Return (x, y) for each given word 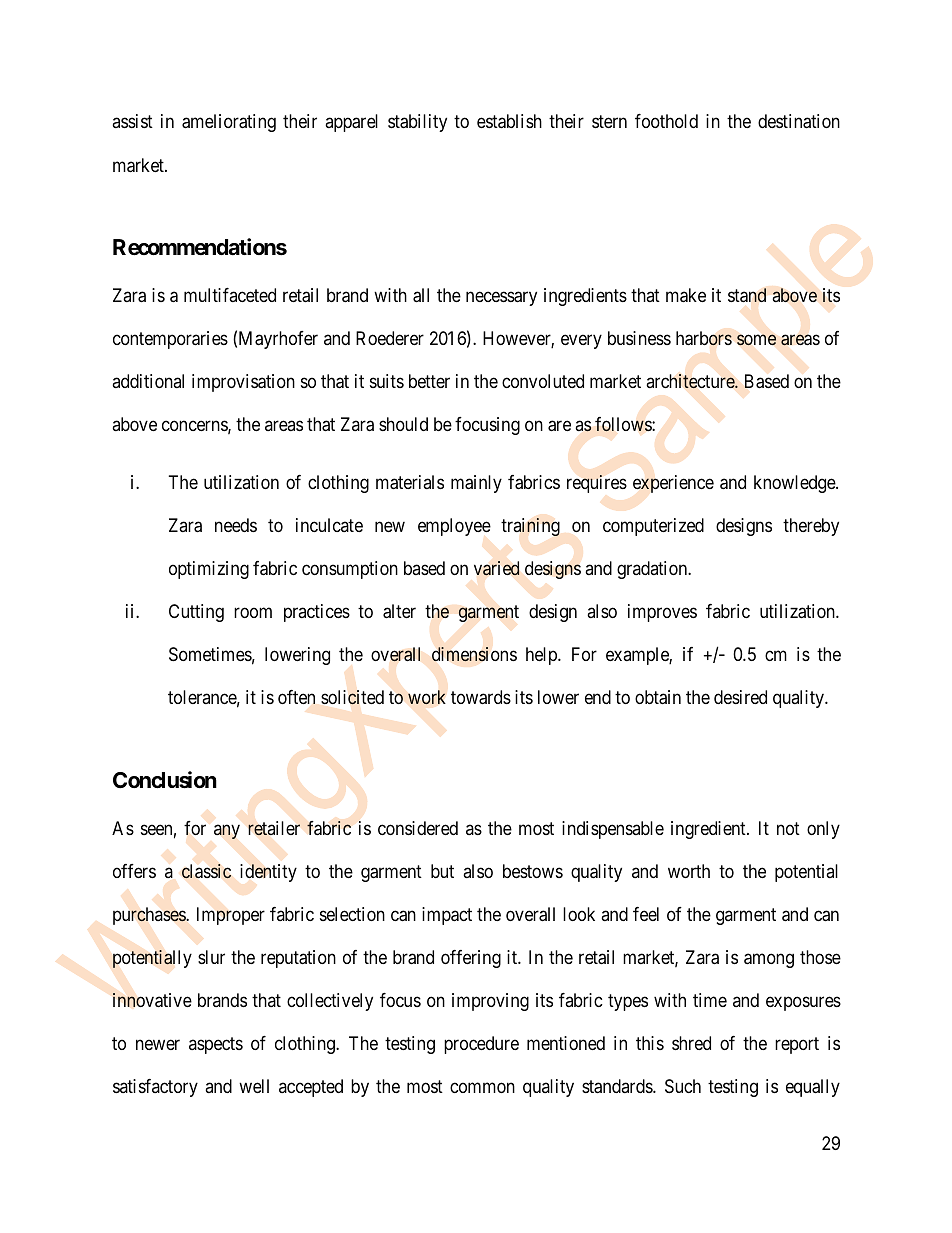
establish (509, 121)
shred (691, 1043)
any (227, 831)
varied (497, 568)
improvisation (243, 383)
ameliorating (229, 123)
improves (662, 613)
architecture (691, 381)
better (429, 381)
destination (799, 121)
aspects (216, 1045)
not (788, 828)
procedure (481, 1045)
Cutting (196, 613)
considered (418, 828)
